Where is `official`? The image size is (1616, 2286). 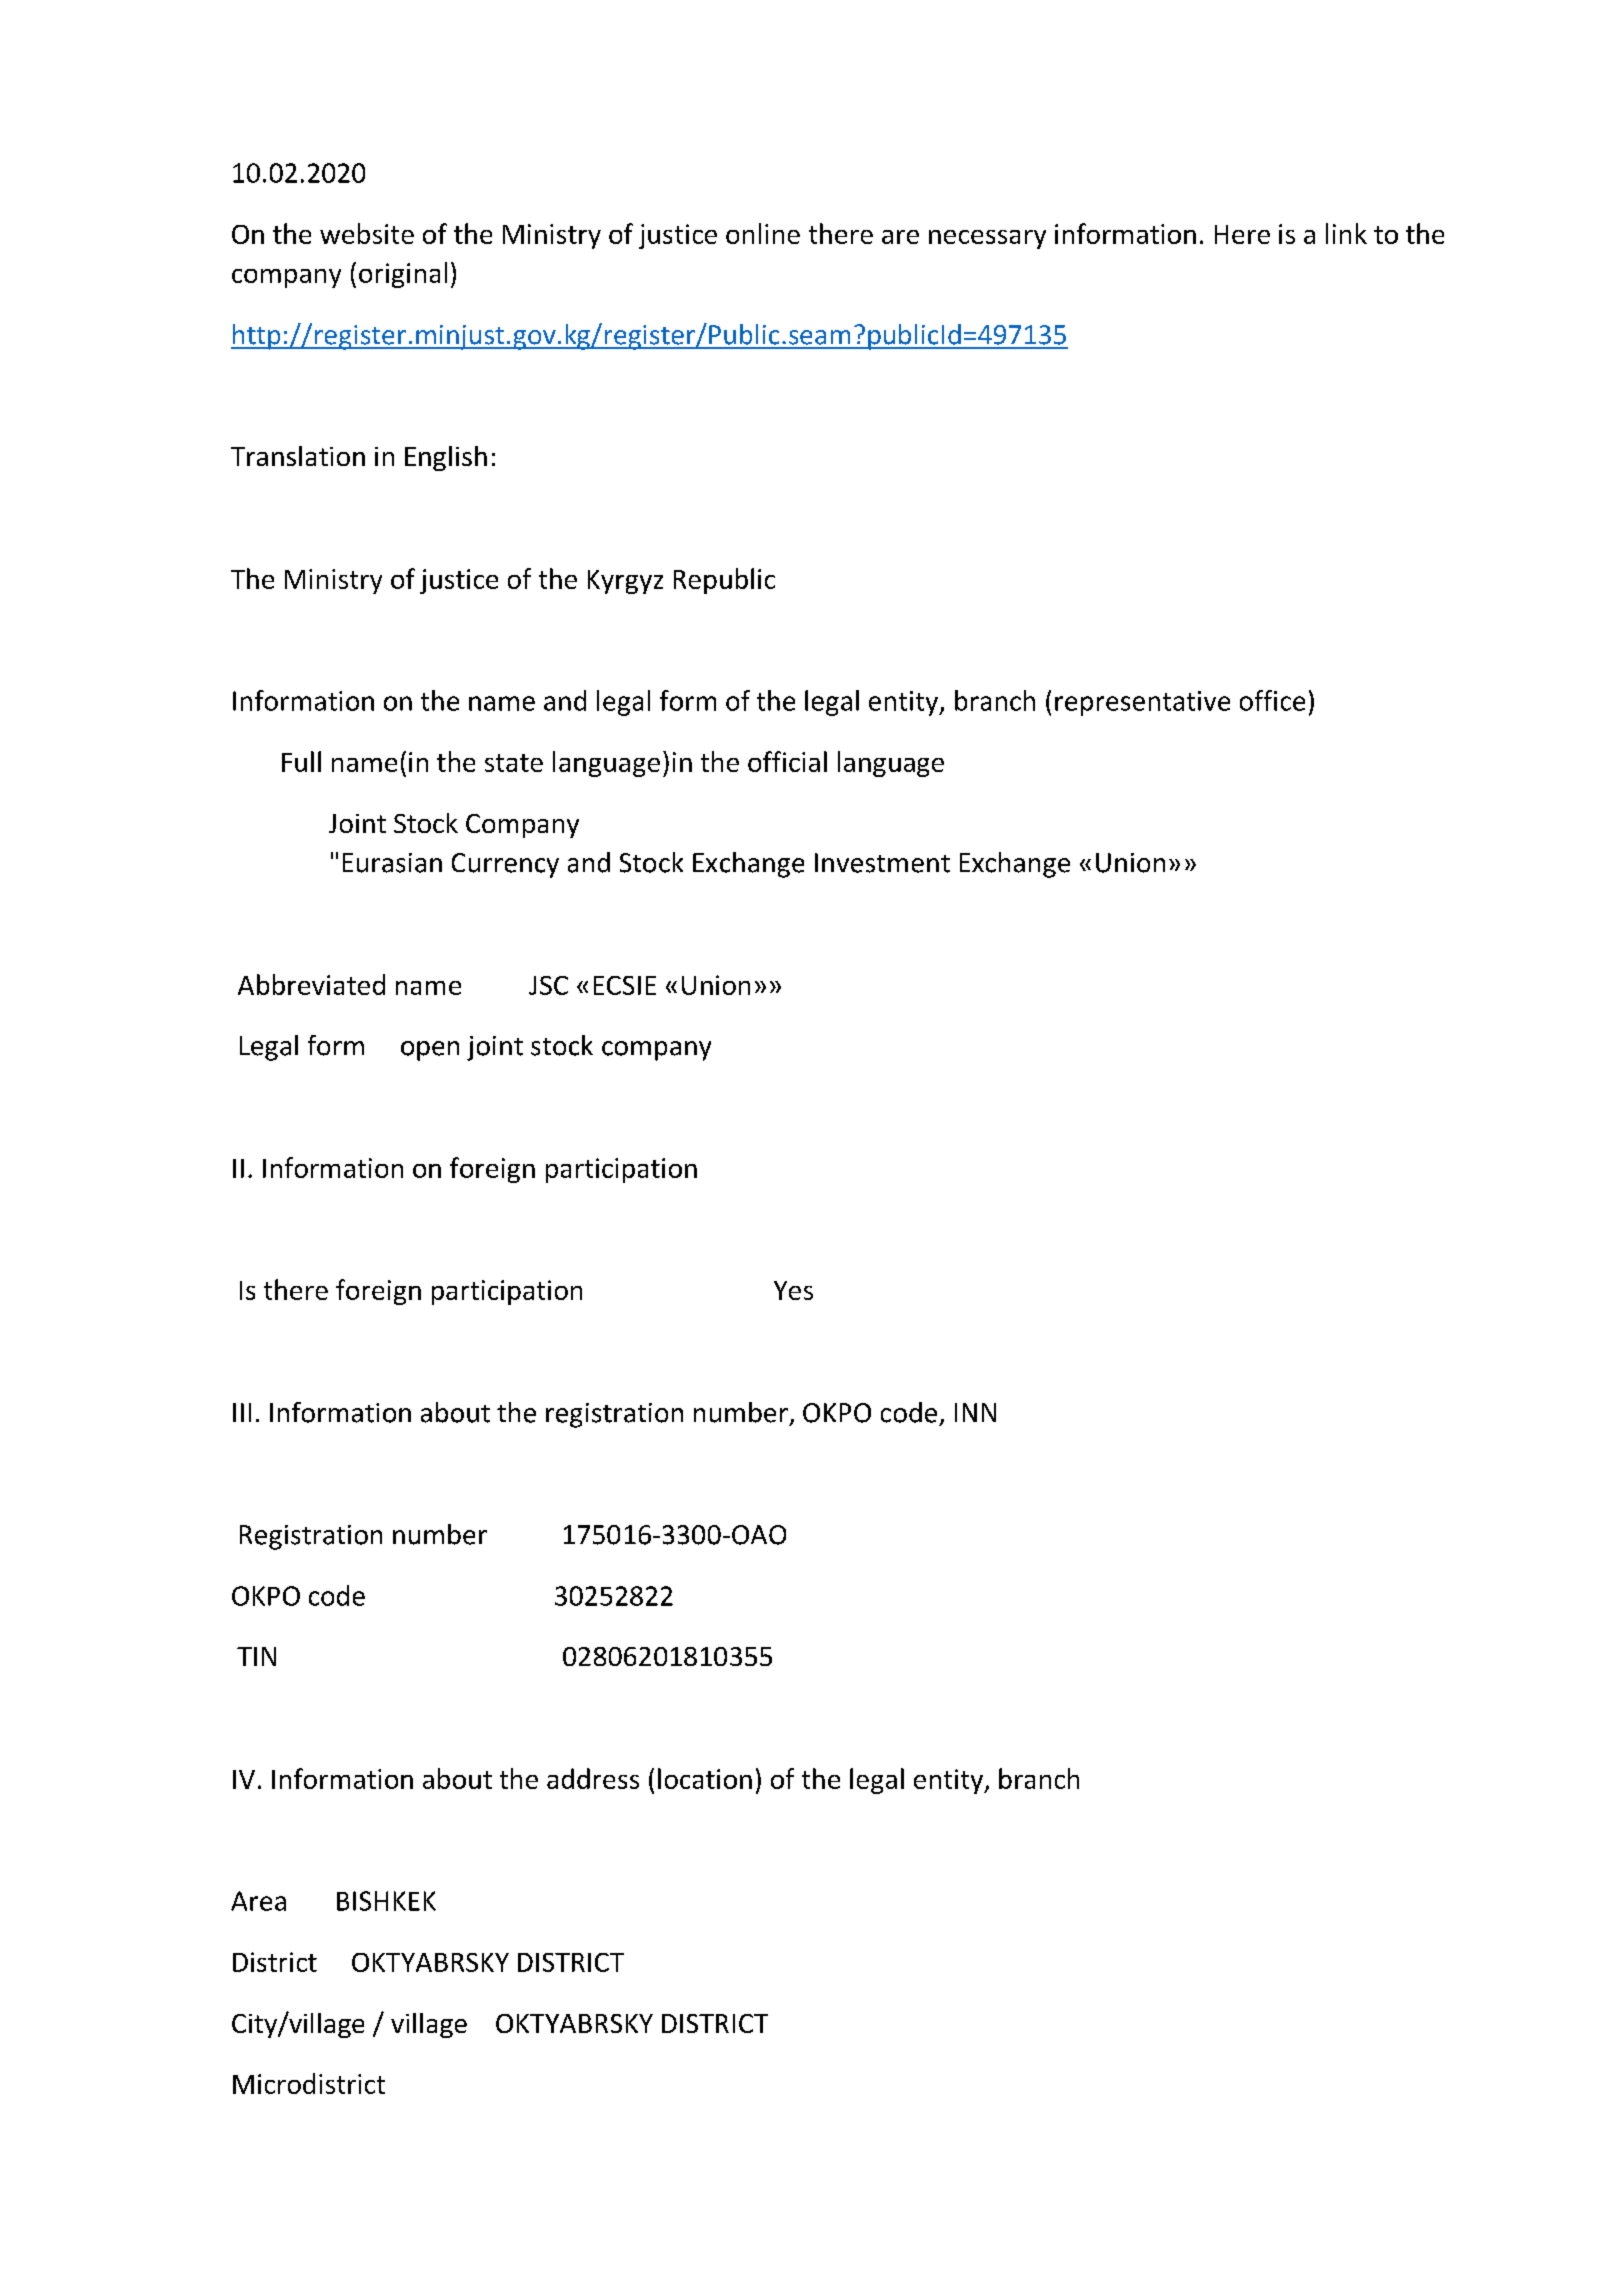 official is located at coordinates (787, 761).
